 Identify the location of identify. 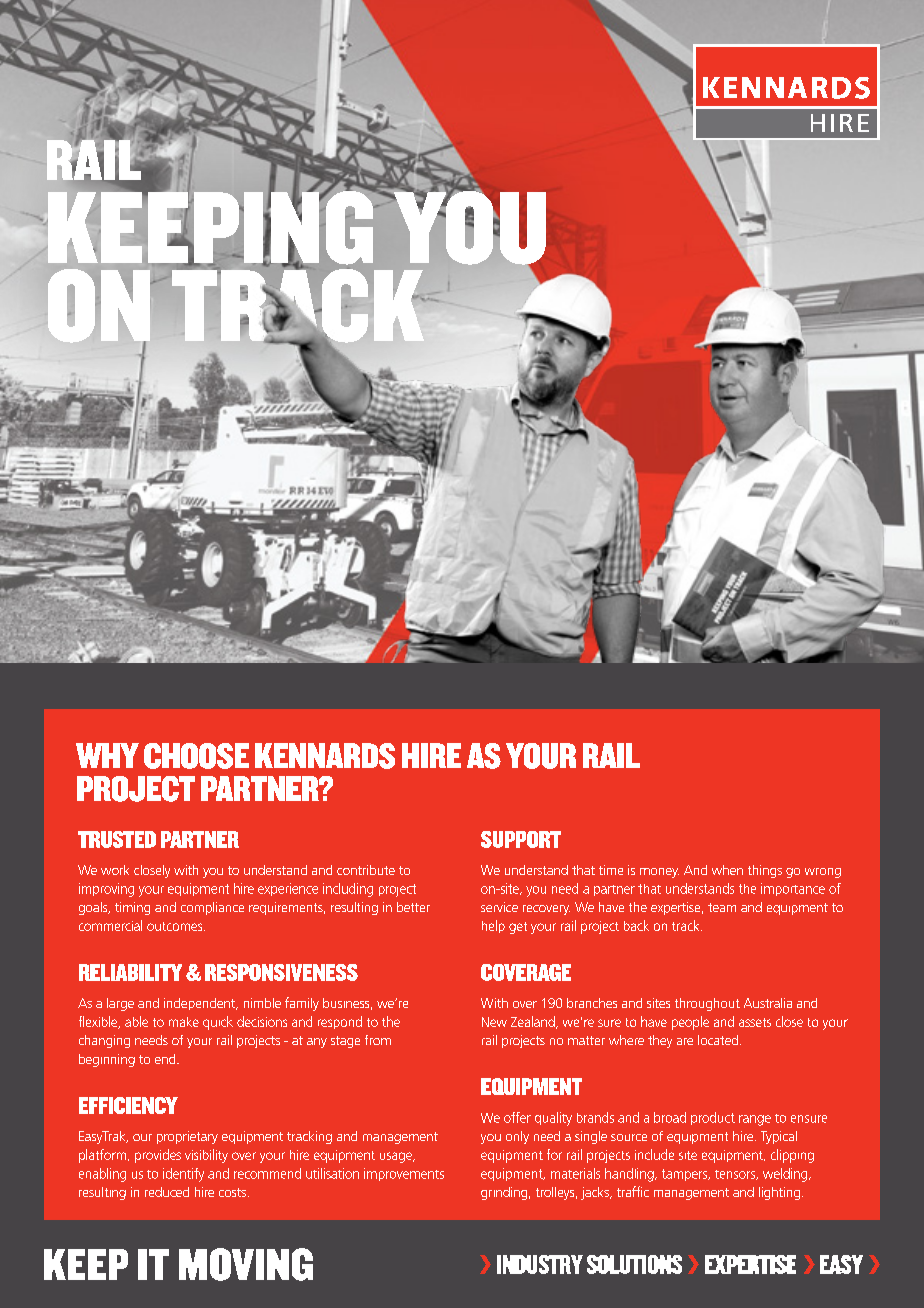
(183, 1175).
